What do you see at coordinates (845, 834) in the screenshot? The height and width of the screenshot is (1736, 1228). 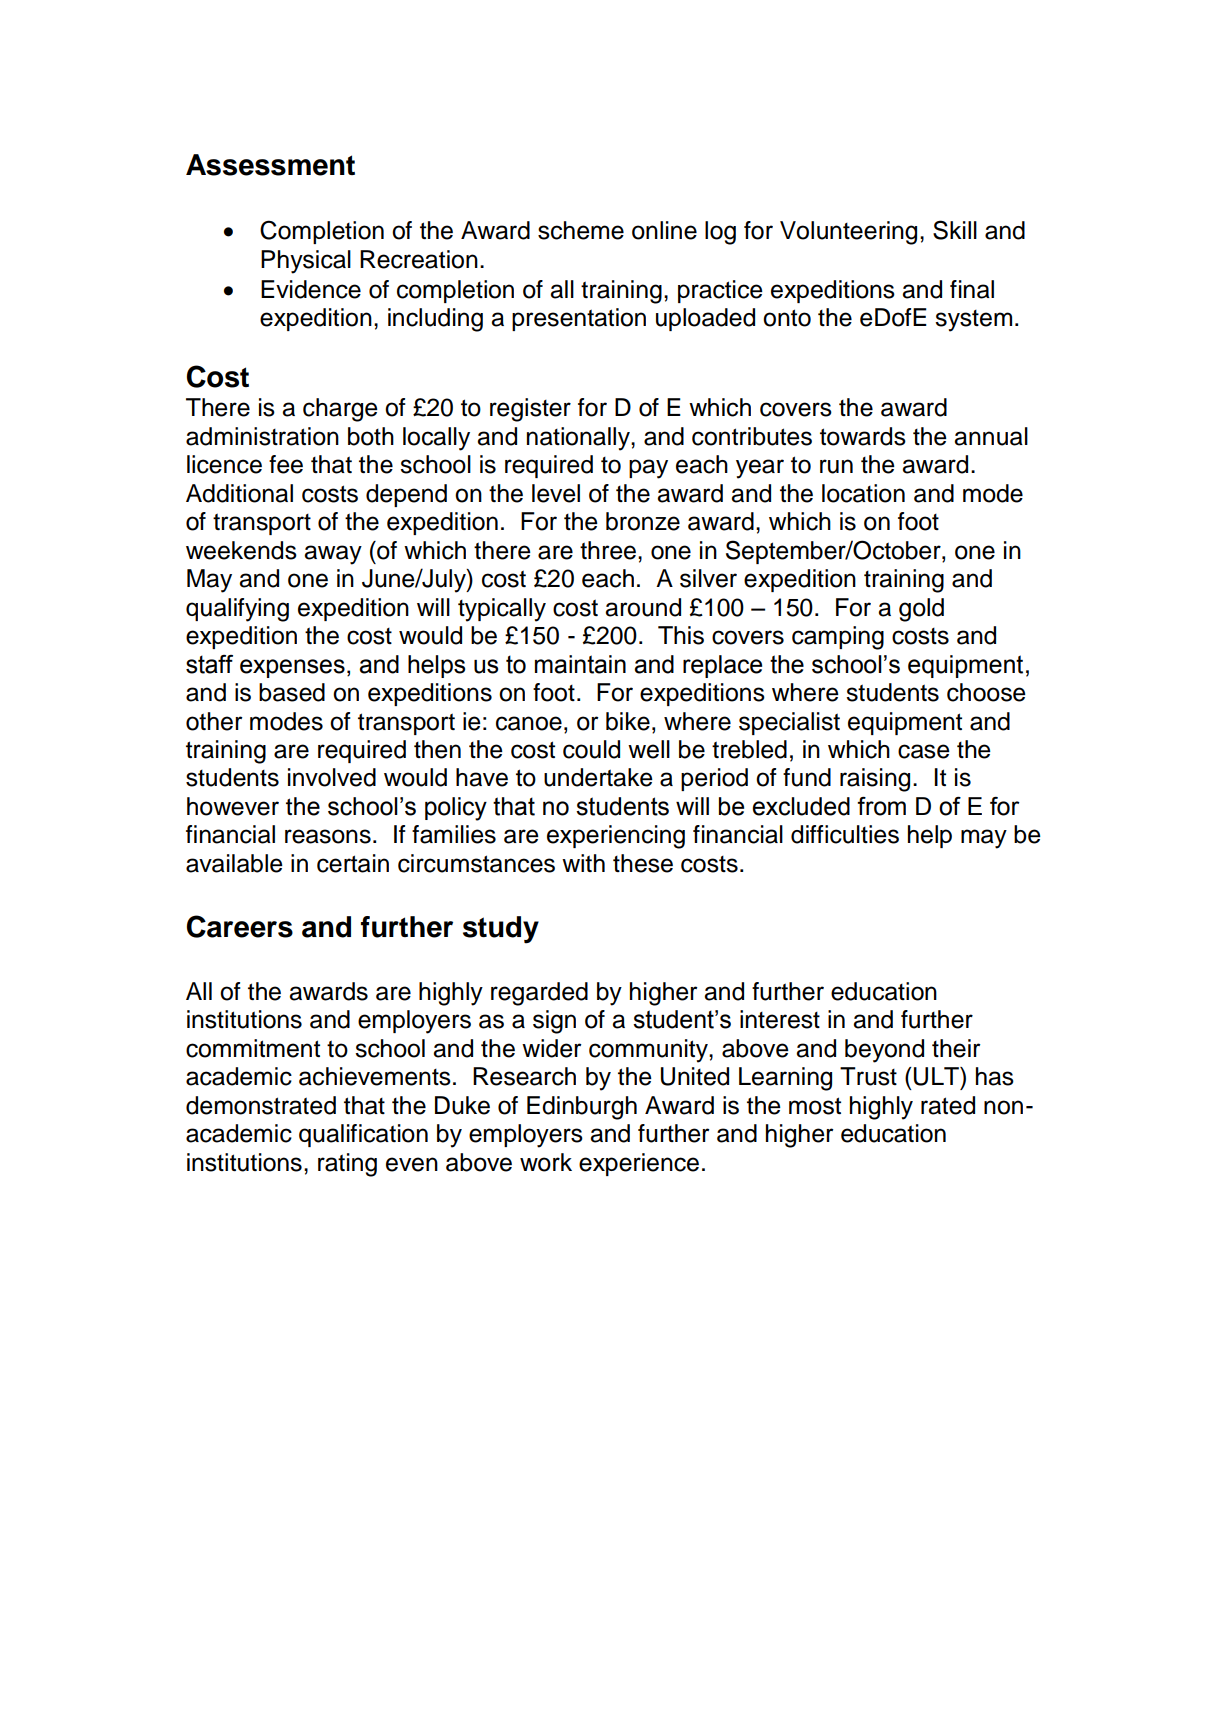 I see `difficulties` at bounding box center [845, 834].
